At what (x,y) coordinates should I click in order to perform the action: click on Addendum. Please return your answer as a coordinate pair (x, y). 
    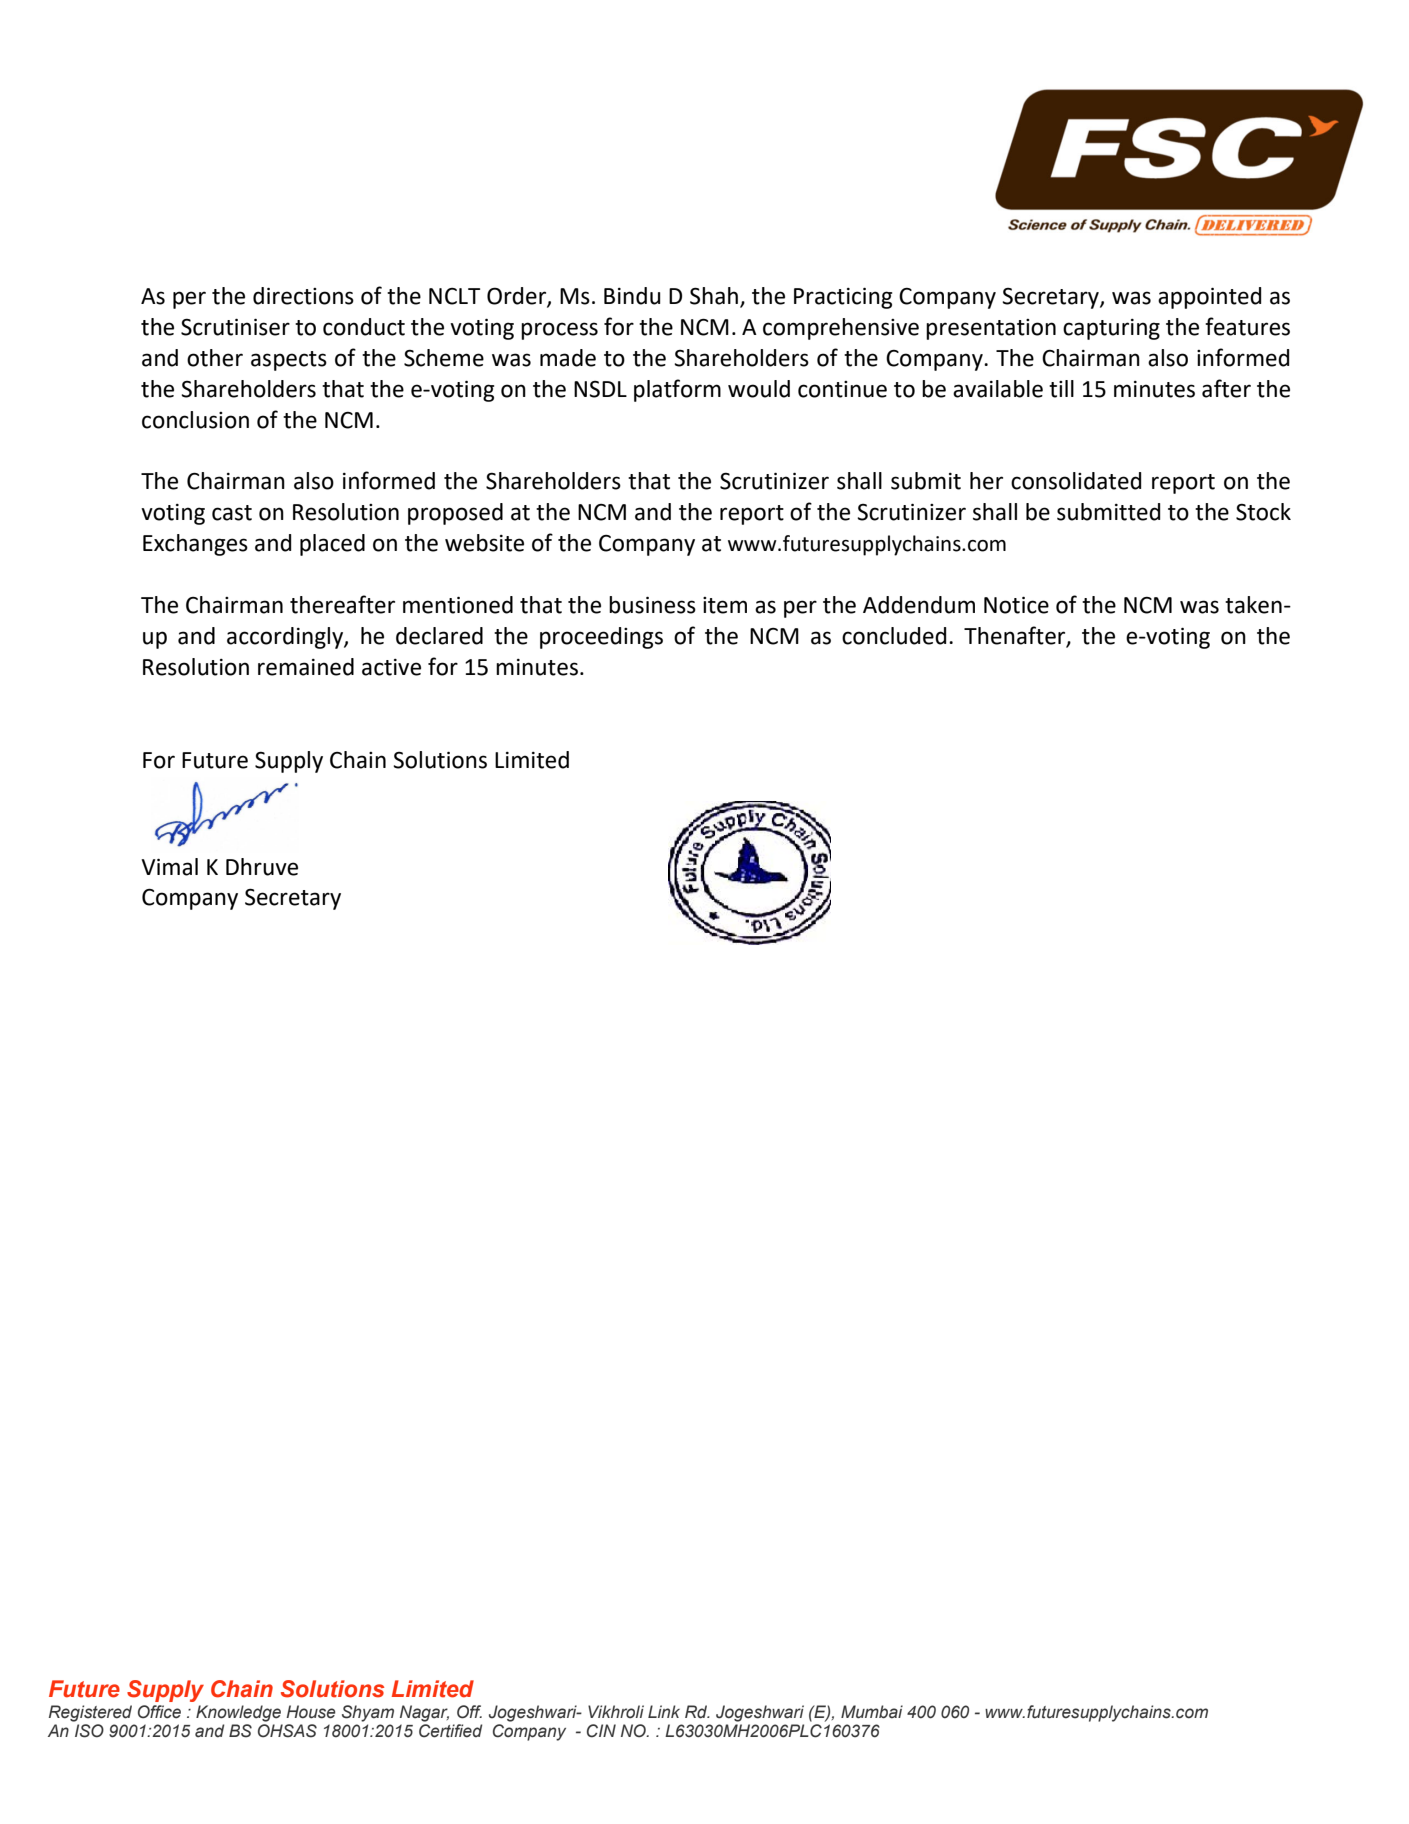
    Looking at the image, I should click on (919, 605).
